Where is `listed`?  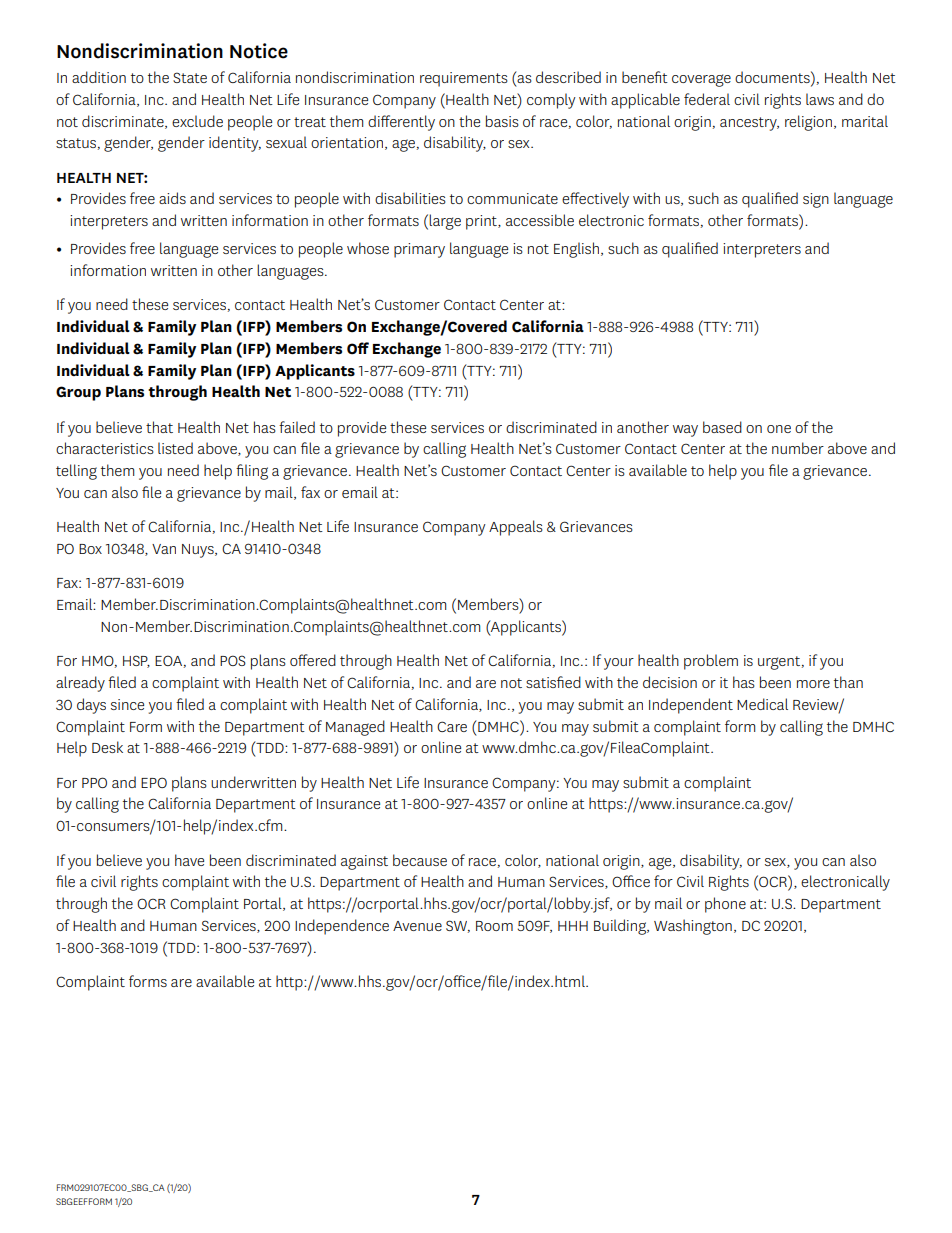
listed is located at coordinates (175, 448).
